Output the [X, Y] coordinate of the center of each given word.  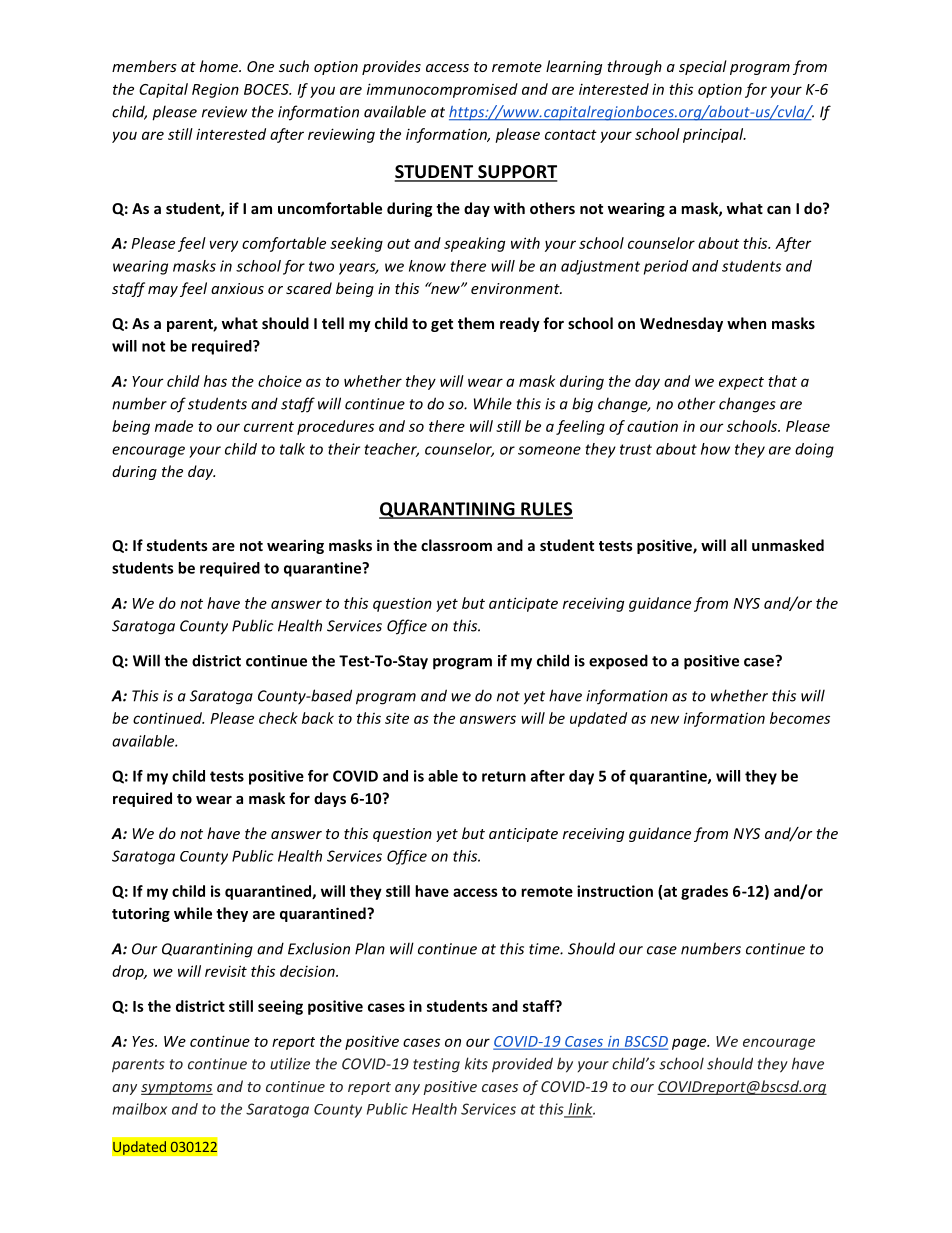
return [504, 776]
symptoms [177, 1088]
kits [476, 1063]
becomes [800, 718]
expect [741, 383]
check [278, 718]
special [703, 67]
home [220, 66]
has [215, 381]
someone [549, 450]
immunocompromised [442, 90]
